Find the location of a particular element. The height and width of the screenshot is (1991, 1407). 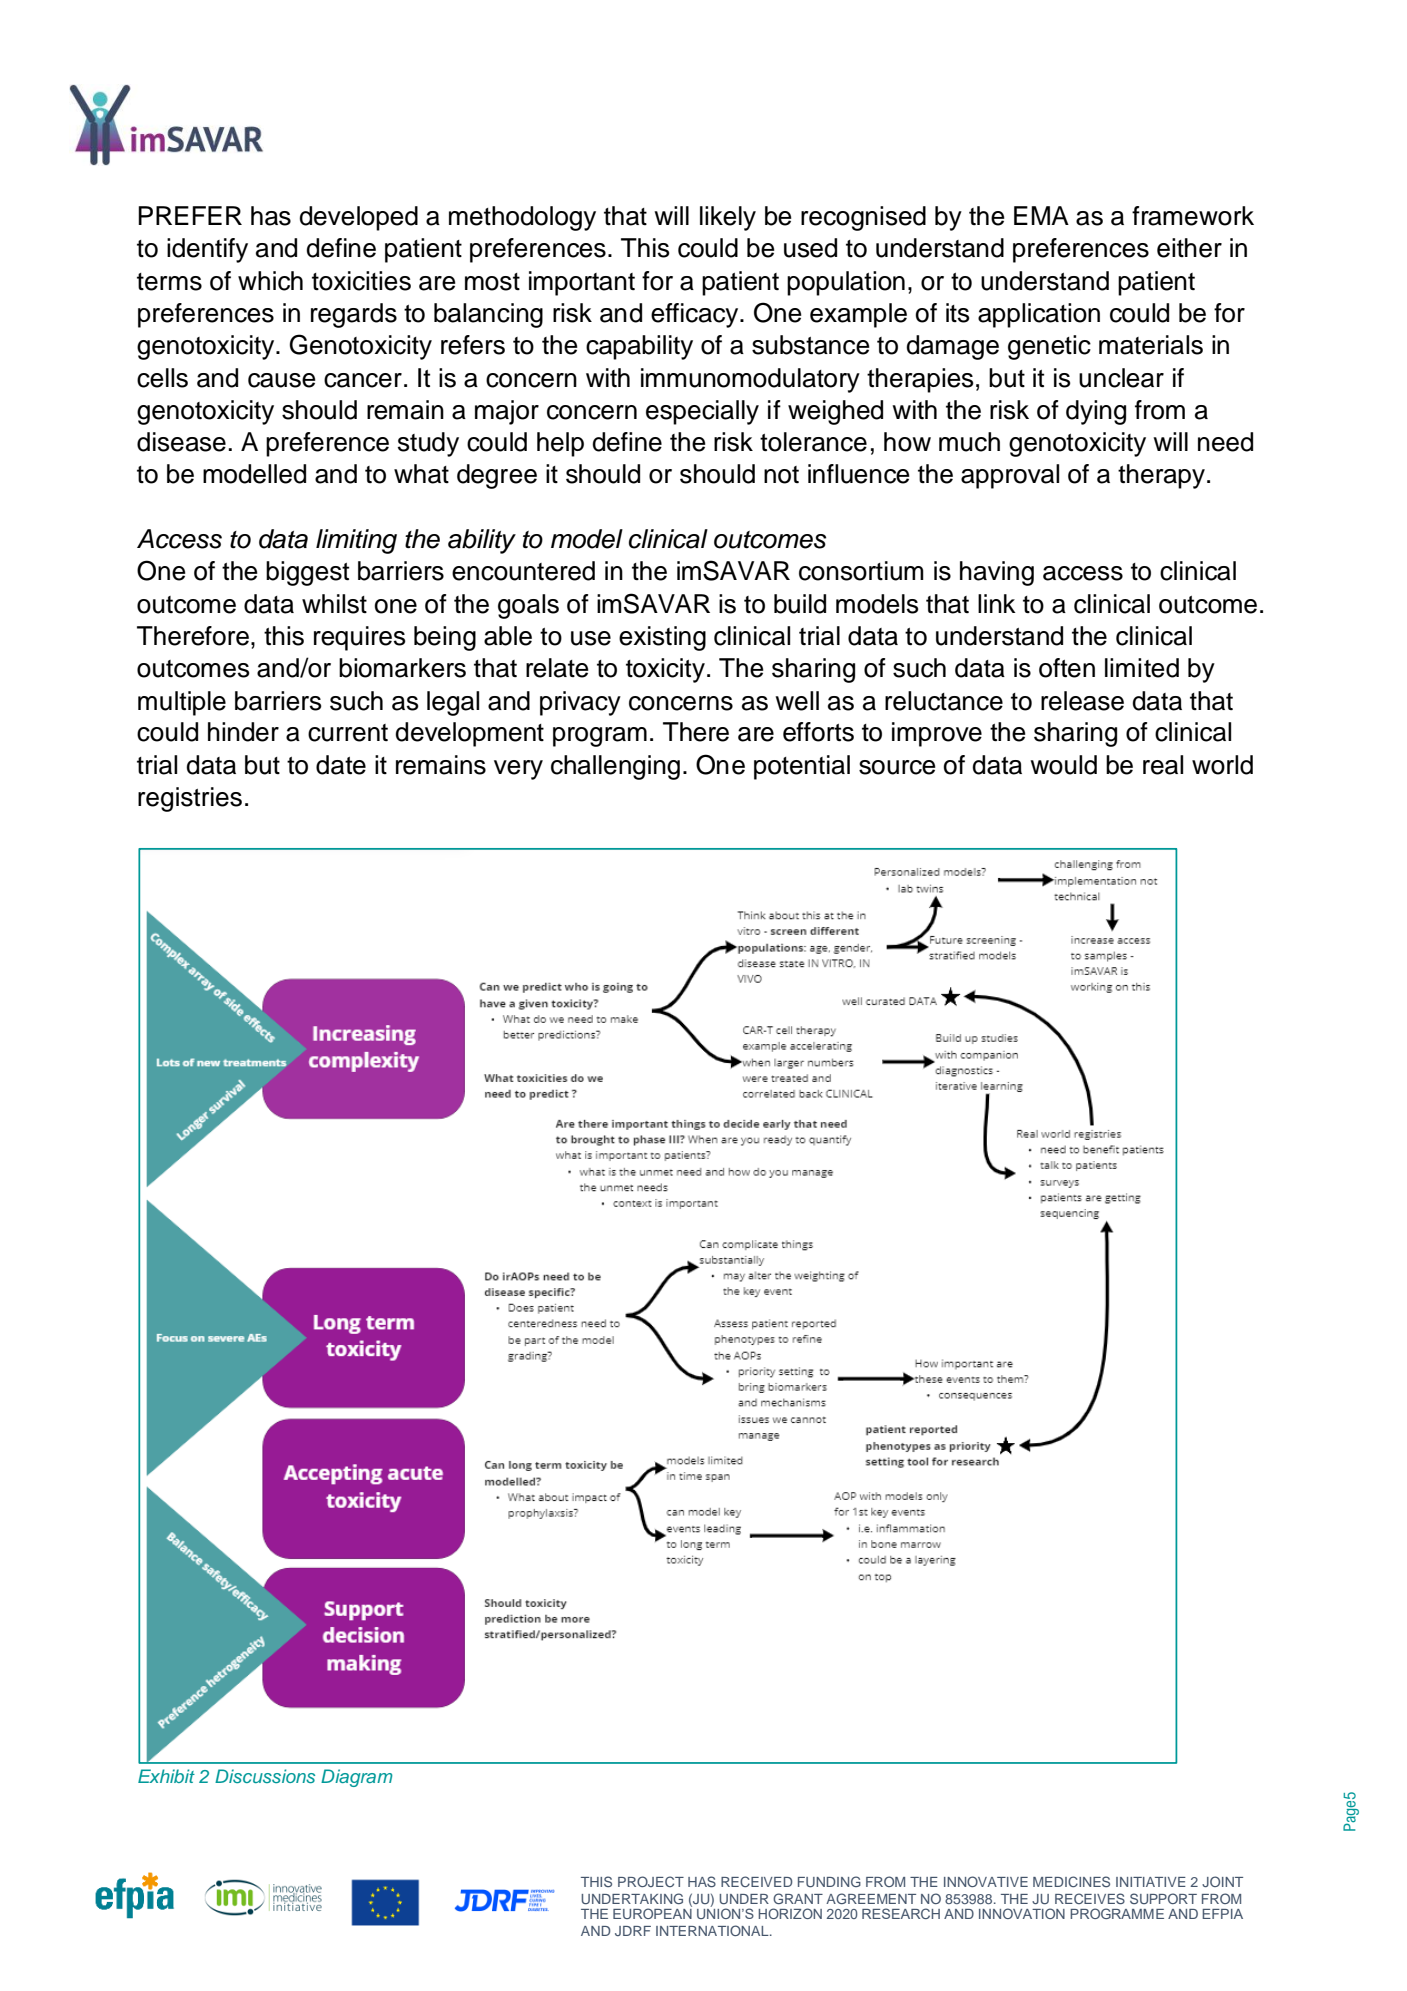

potential is located at coordinates (802, 767).
